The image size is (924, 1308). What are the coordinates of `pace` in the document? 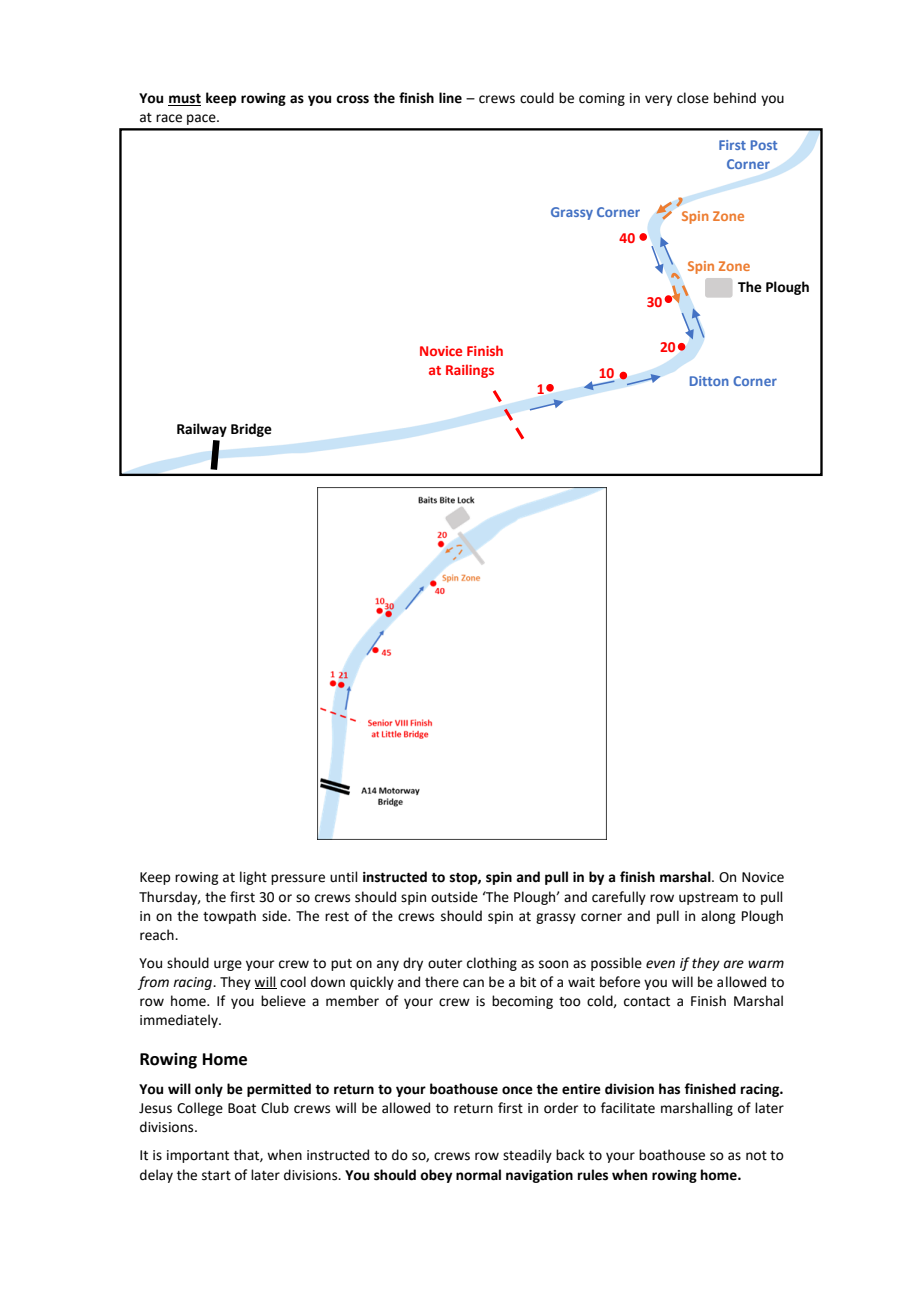 It's located at (202, 119).
